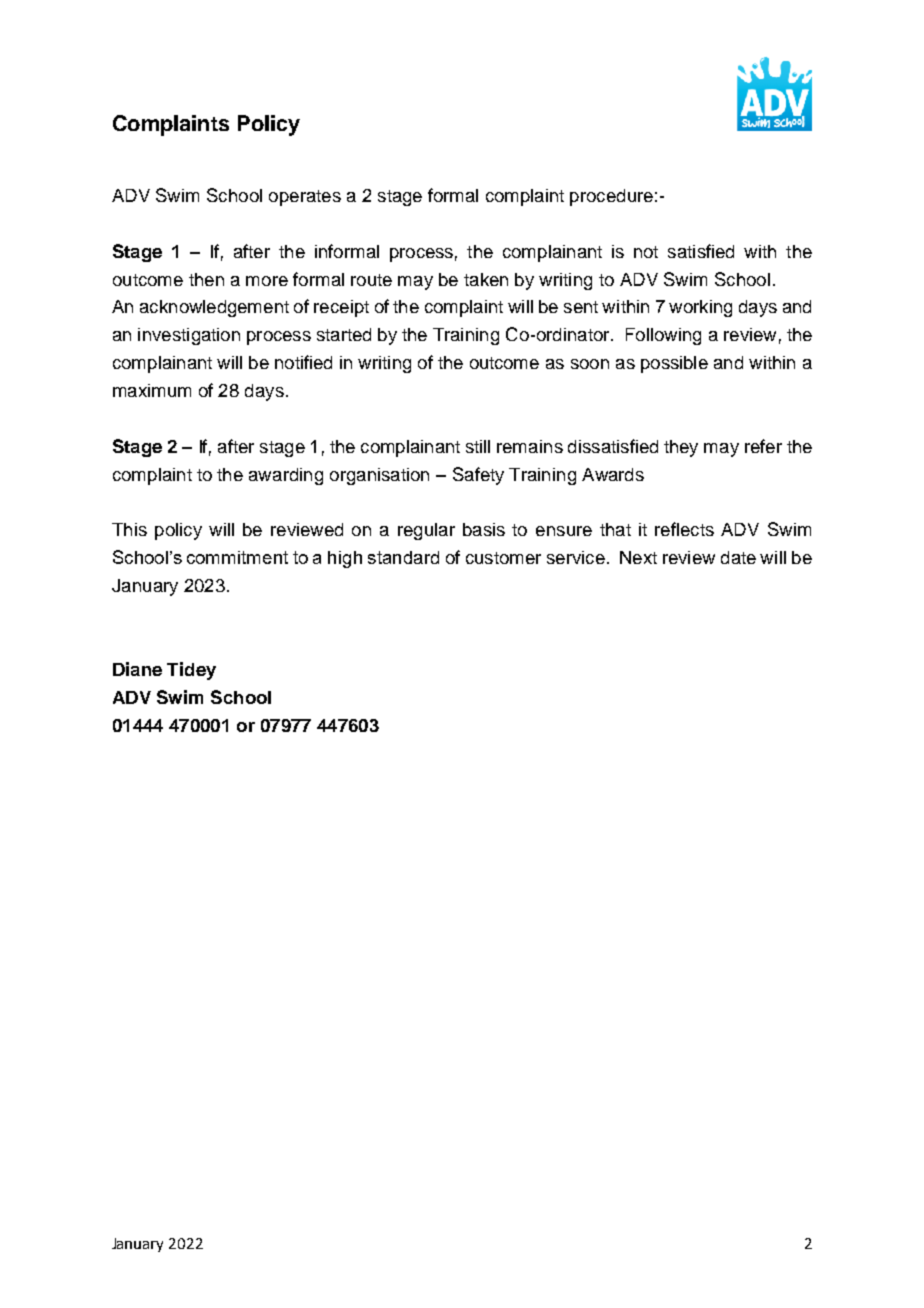 The width and height of the page is (924, 1308). Describe the element at coordinates (137, 669) in the page. I see `Diane` at that location.
